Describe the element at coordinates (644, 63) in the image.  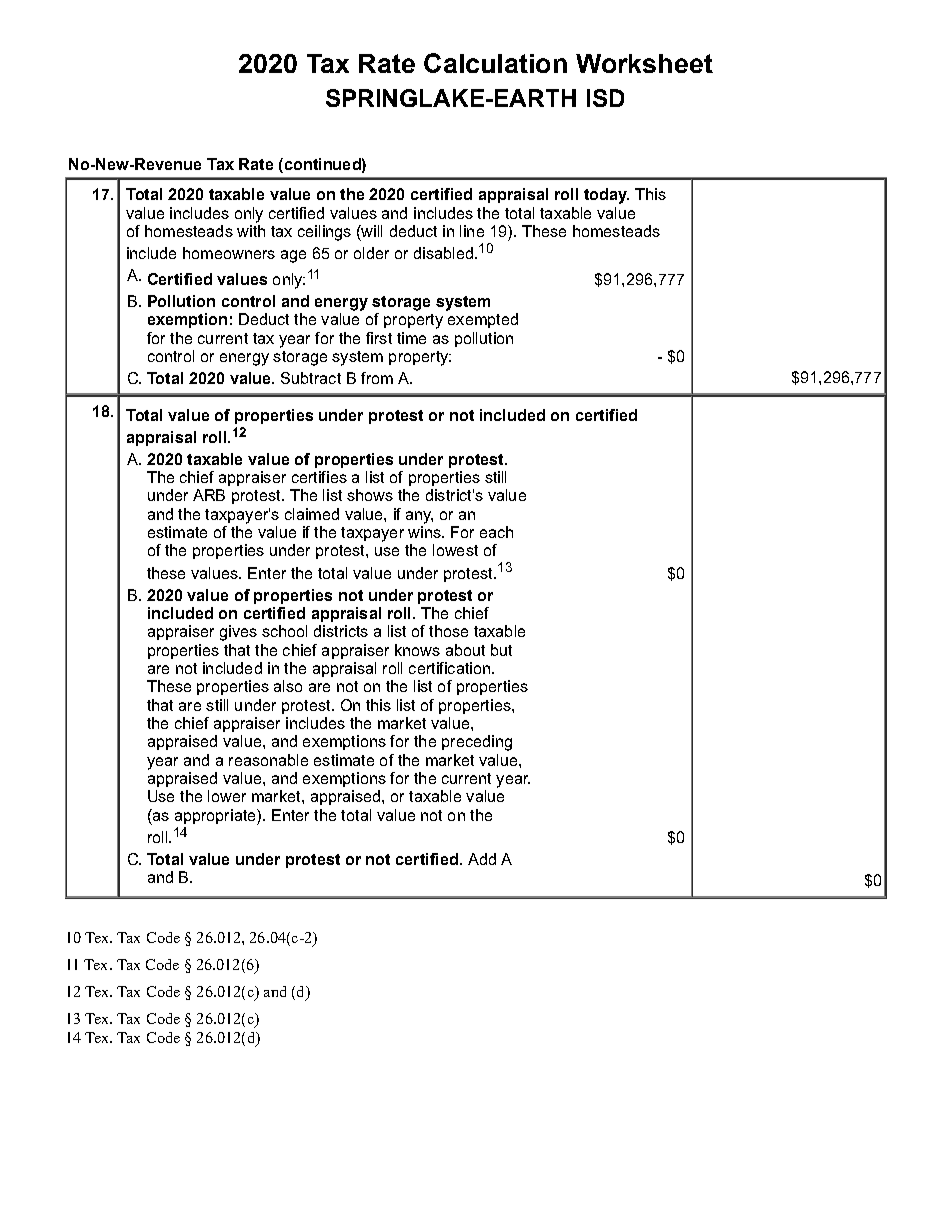
I see `Worksheet` at that location.
